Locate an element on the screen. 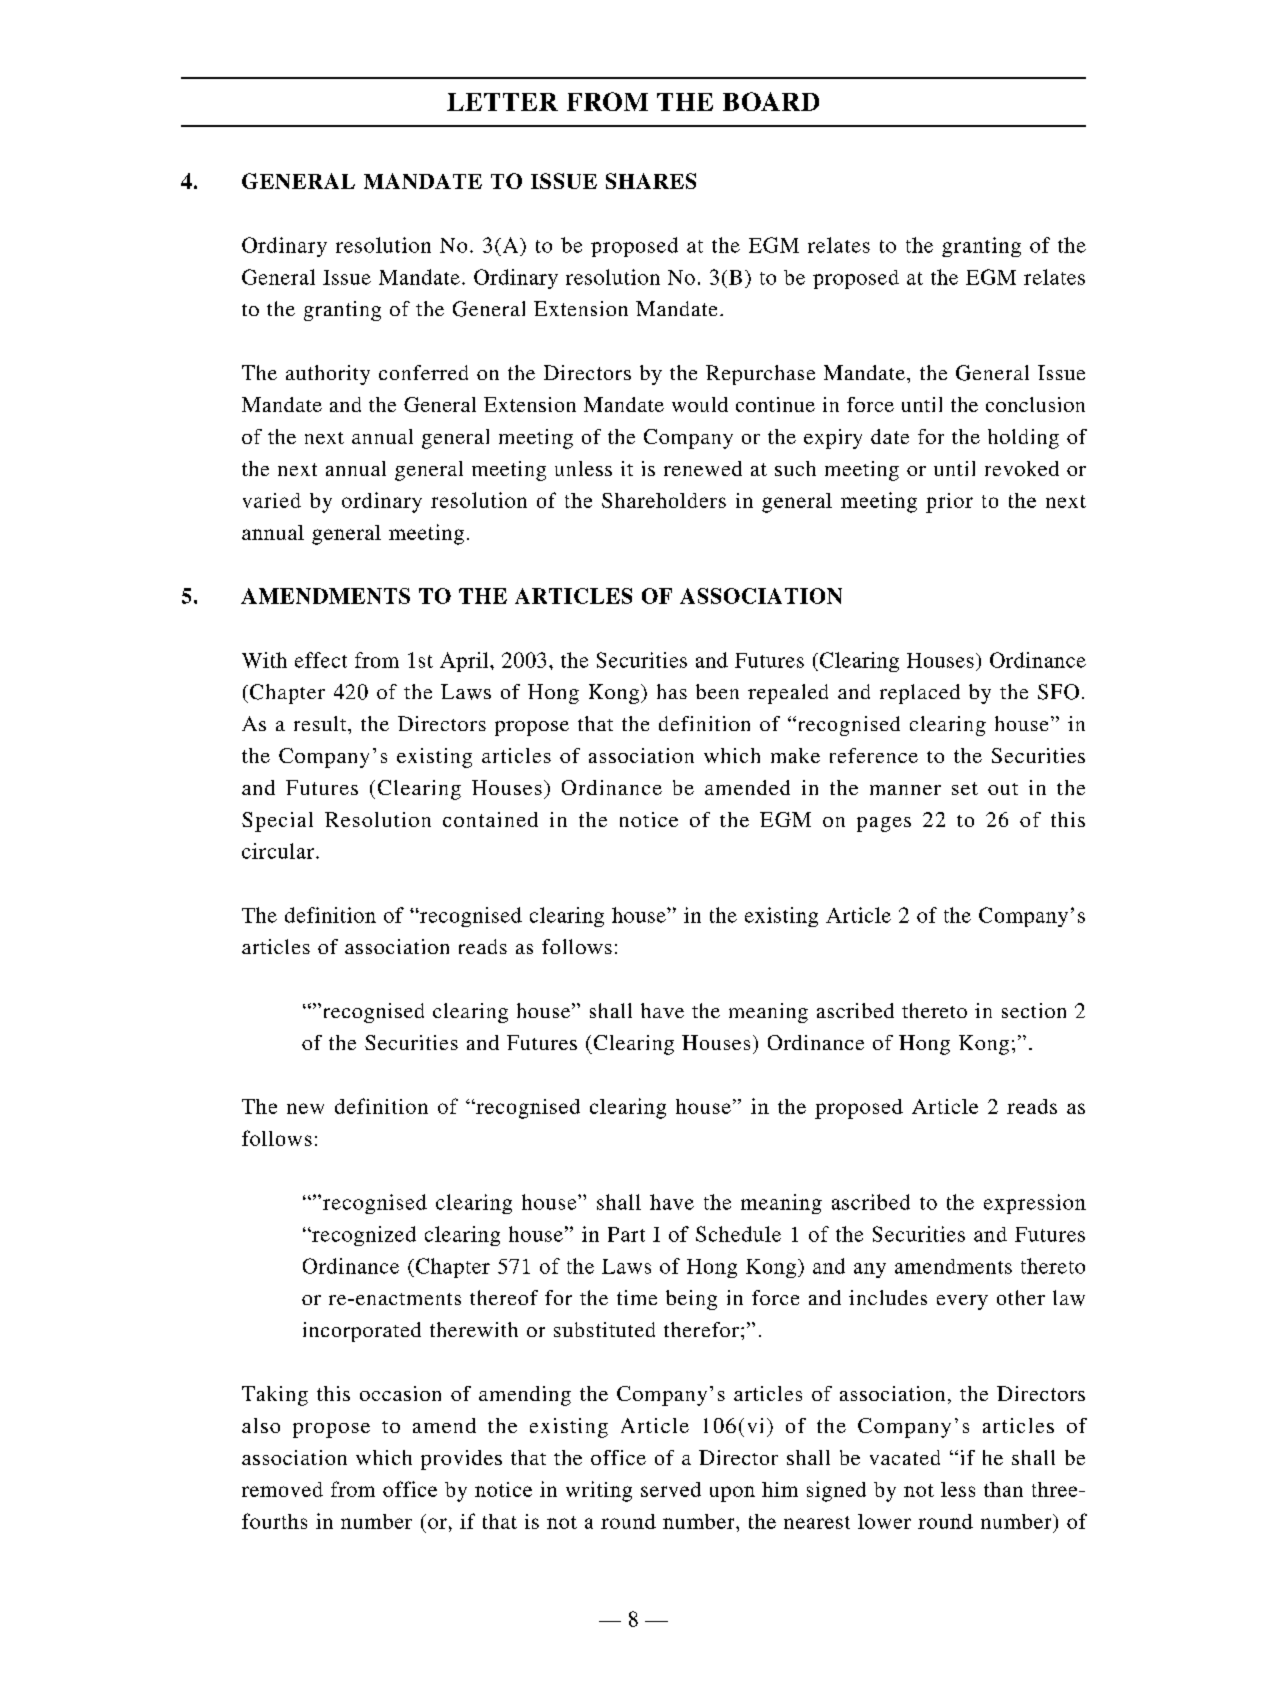  removed is located at coordinates (282, 1489).
